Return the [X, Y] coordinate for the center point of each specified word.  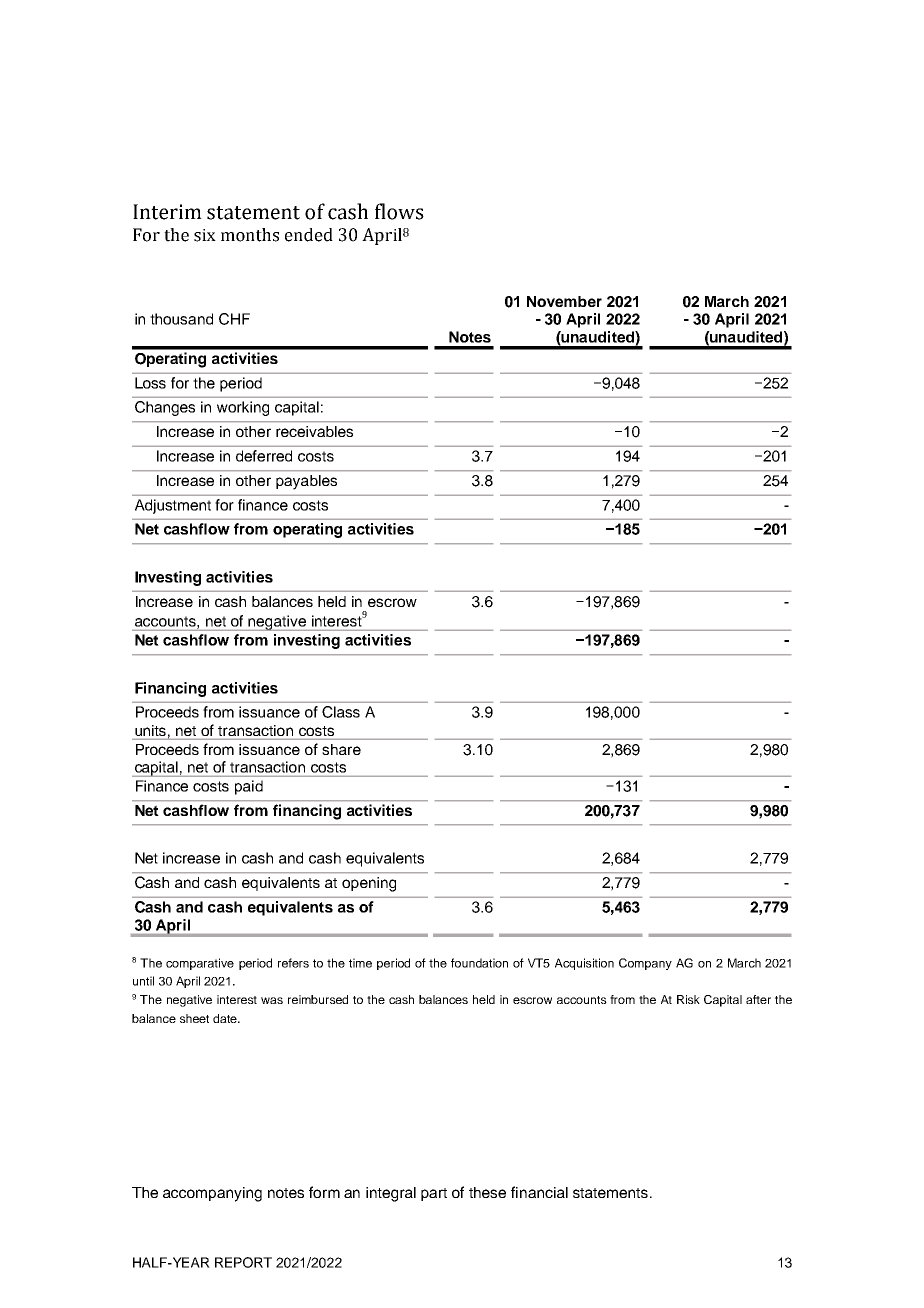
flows [399, 211]
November [564, 301]
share [341, 749]
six [205, 235]
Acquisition [584, 964]
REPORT [243, 1262]
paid [249, 787]
